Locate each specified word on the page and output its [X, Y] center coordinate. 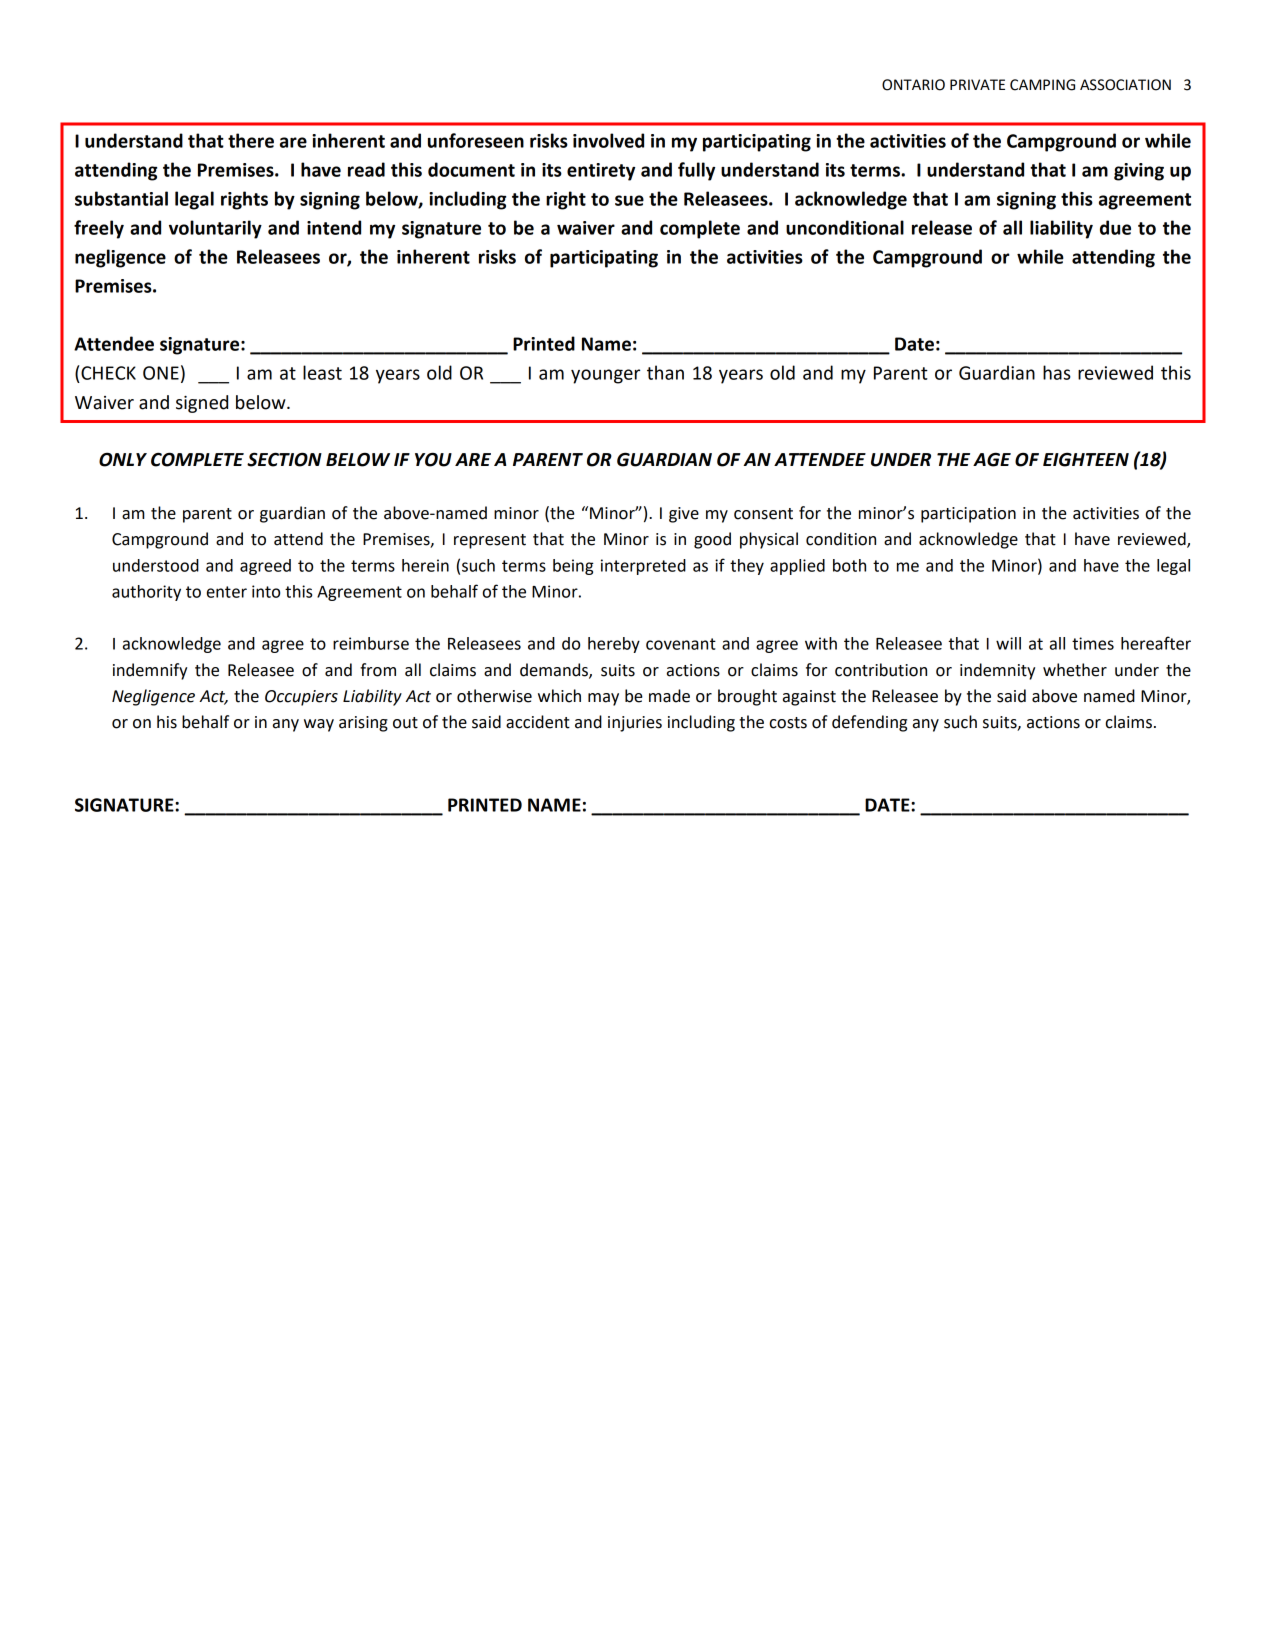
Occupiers [301, 698]
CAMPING [1042, 85]
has [1057, 372]
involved [608, 140]
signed [202, 404]
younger [605, 376]
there [251, 140]
